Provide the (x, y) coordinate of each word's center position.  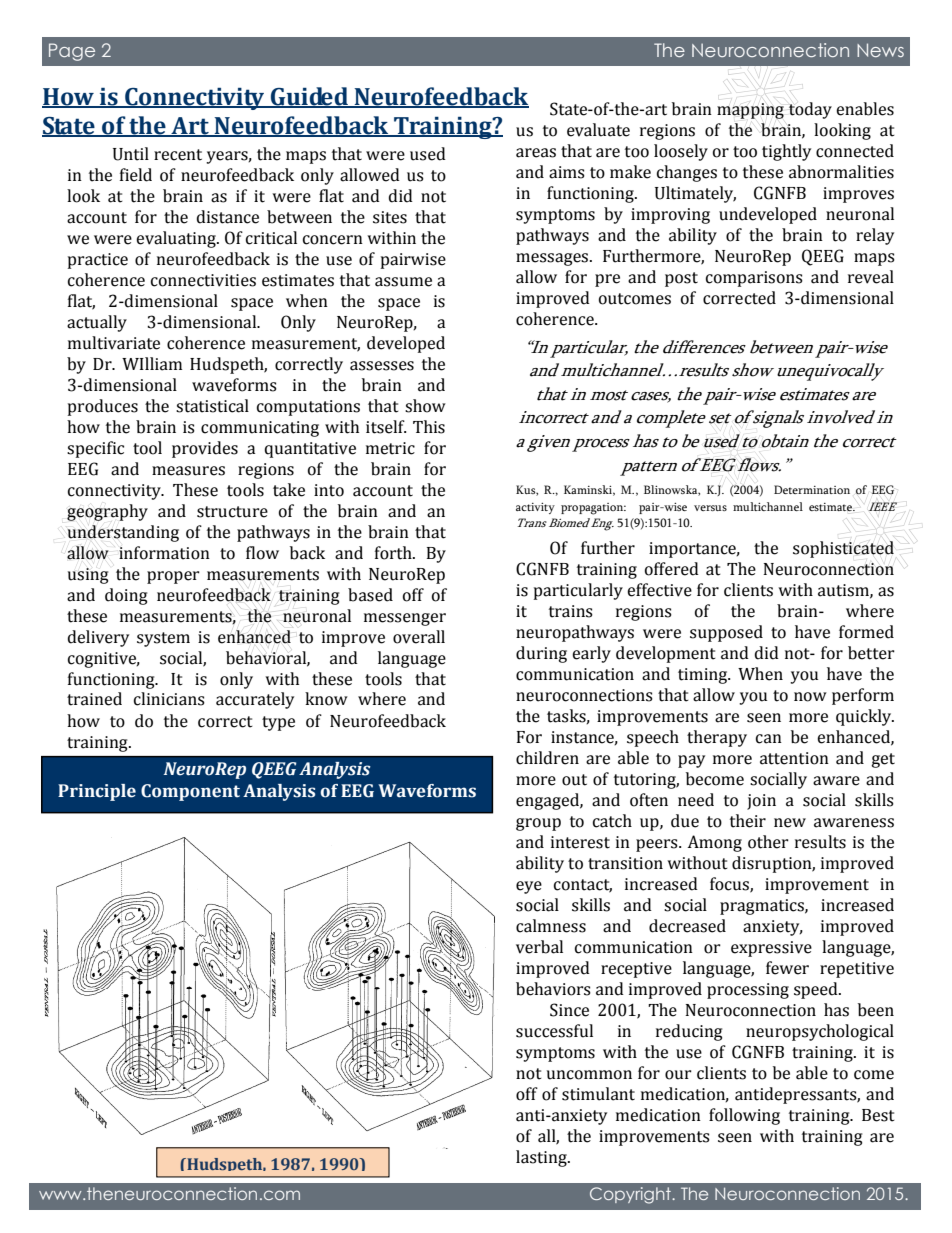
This (429, 427)
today (810, 110)
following (744, 1116)
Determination (812, 489)
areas (536, 153)
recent (178, 155)
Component (190, 792)
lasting (542, 1158)
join (761, 802)
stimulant (598, 1094)
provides (205, 449)
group (538, 824)
